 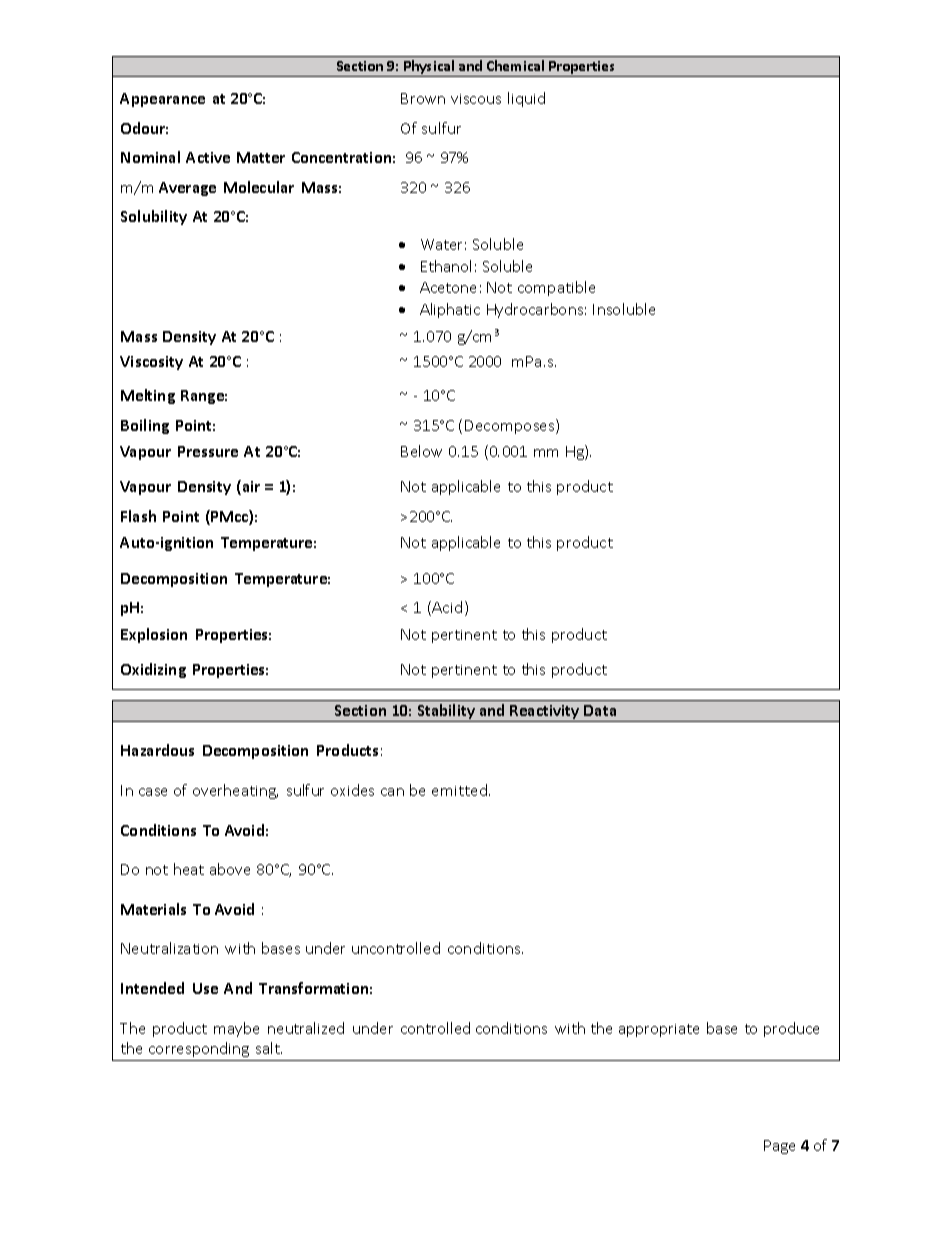 I want to click on viscous, so click(x=476, y=99).
